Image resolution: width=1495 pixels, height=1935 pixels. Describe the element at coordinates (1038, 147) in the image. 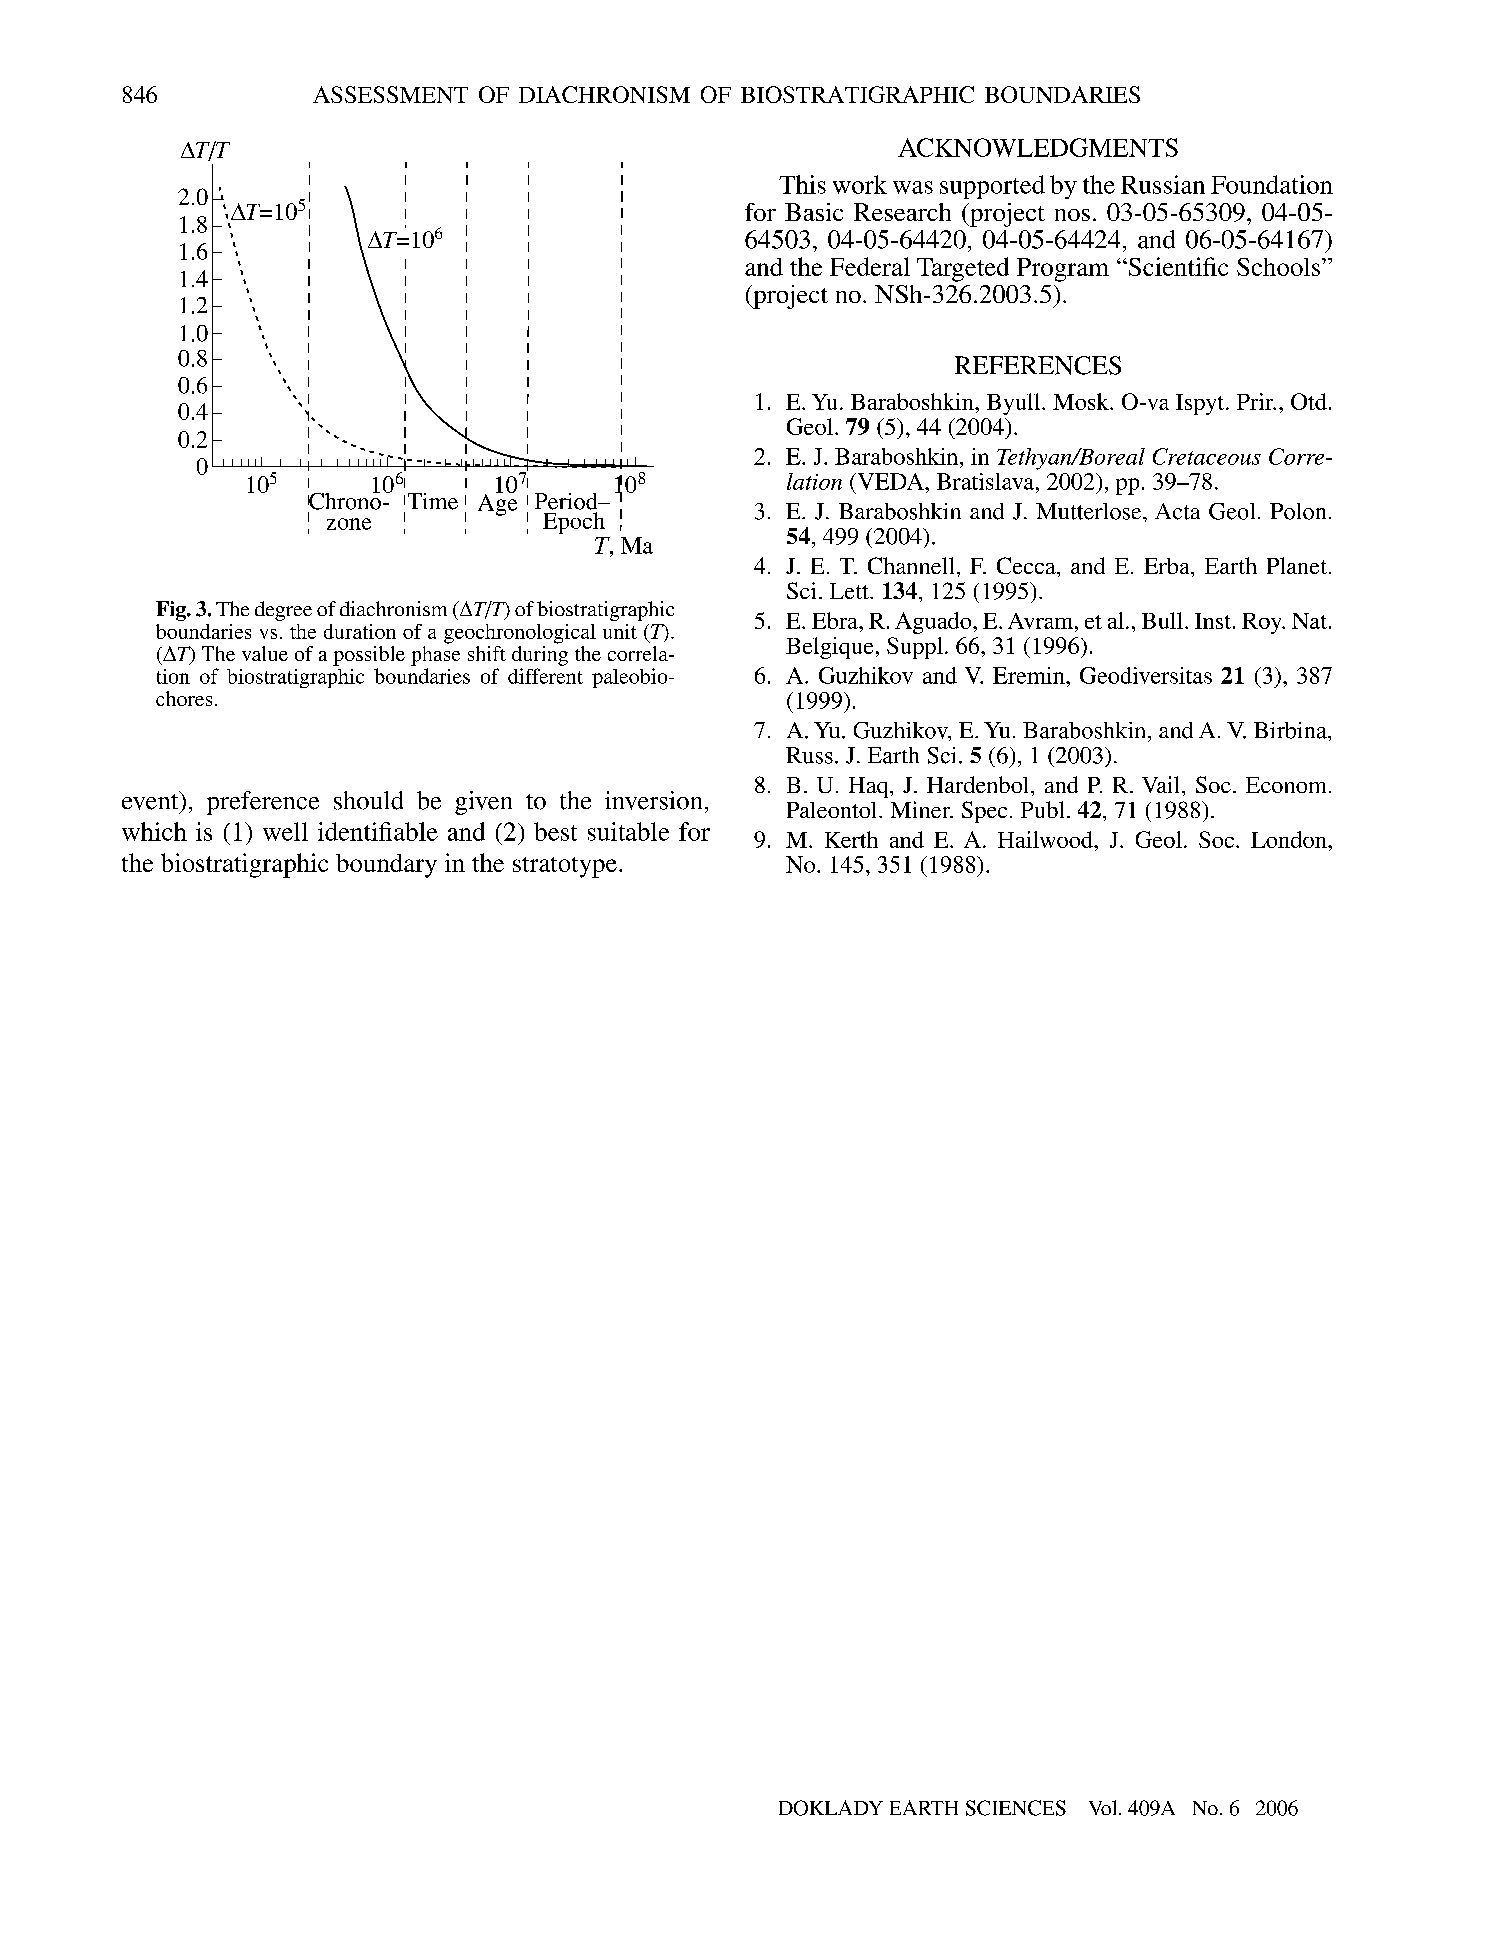

I see `ACKNOWLEDGMENTS` at that location.
